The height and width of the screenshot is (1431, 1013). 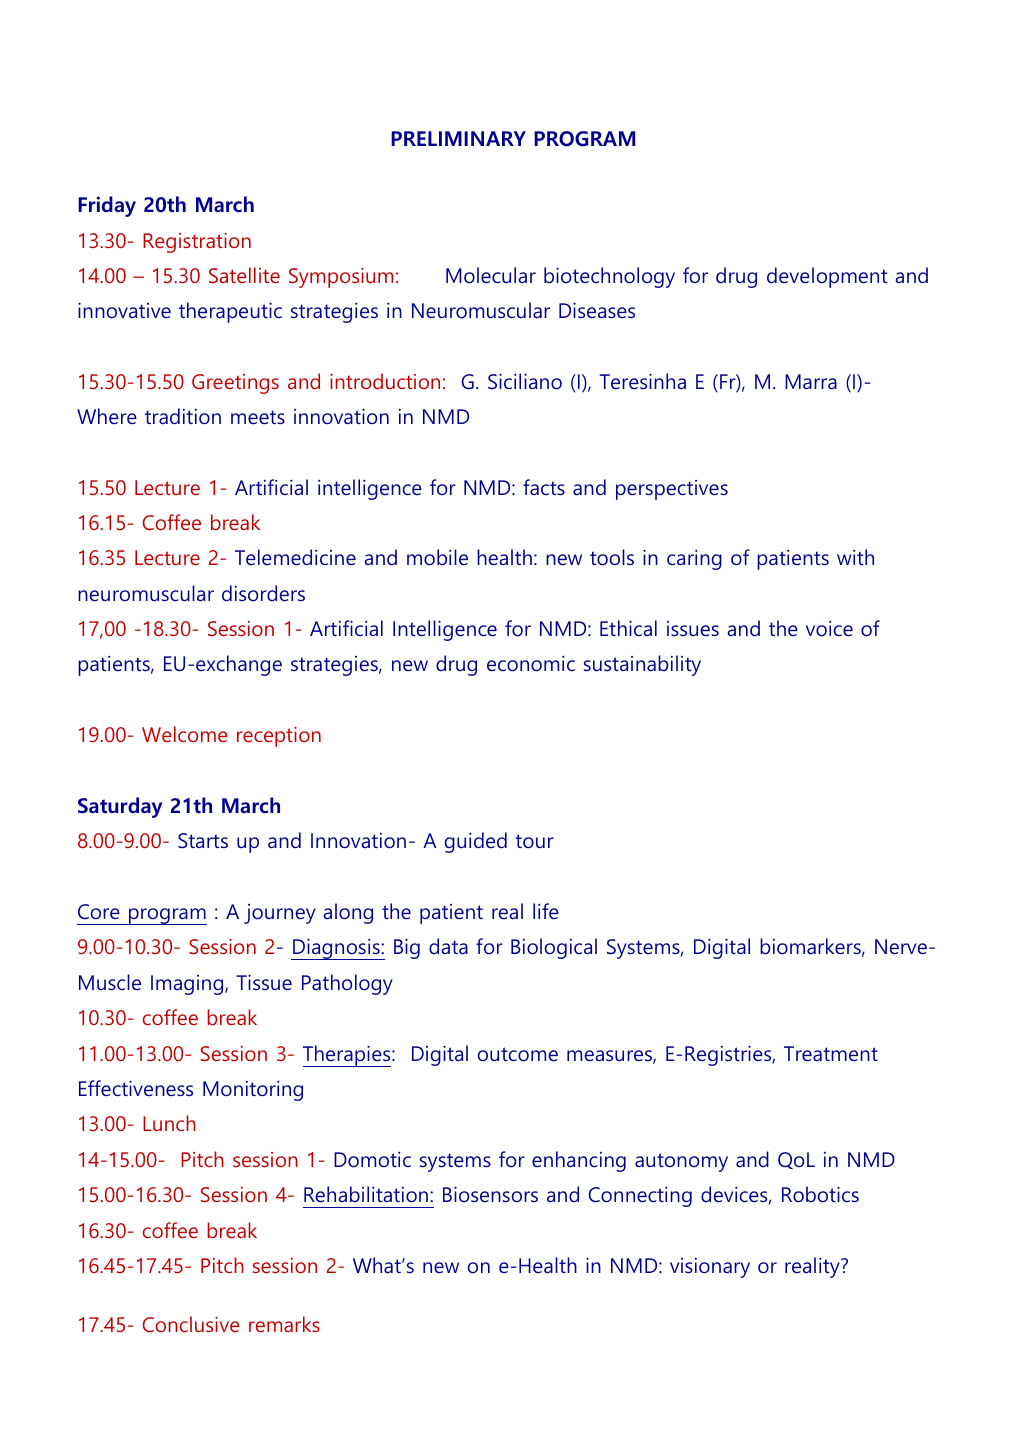 I want to click on economic, so click(x=531, y=663).
